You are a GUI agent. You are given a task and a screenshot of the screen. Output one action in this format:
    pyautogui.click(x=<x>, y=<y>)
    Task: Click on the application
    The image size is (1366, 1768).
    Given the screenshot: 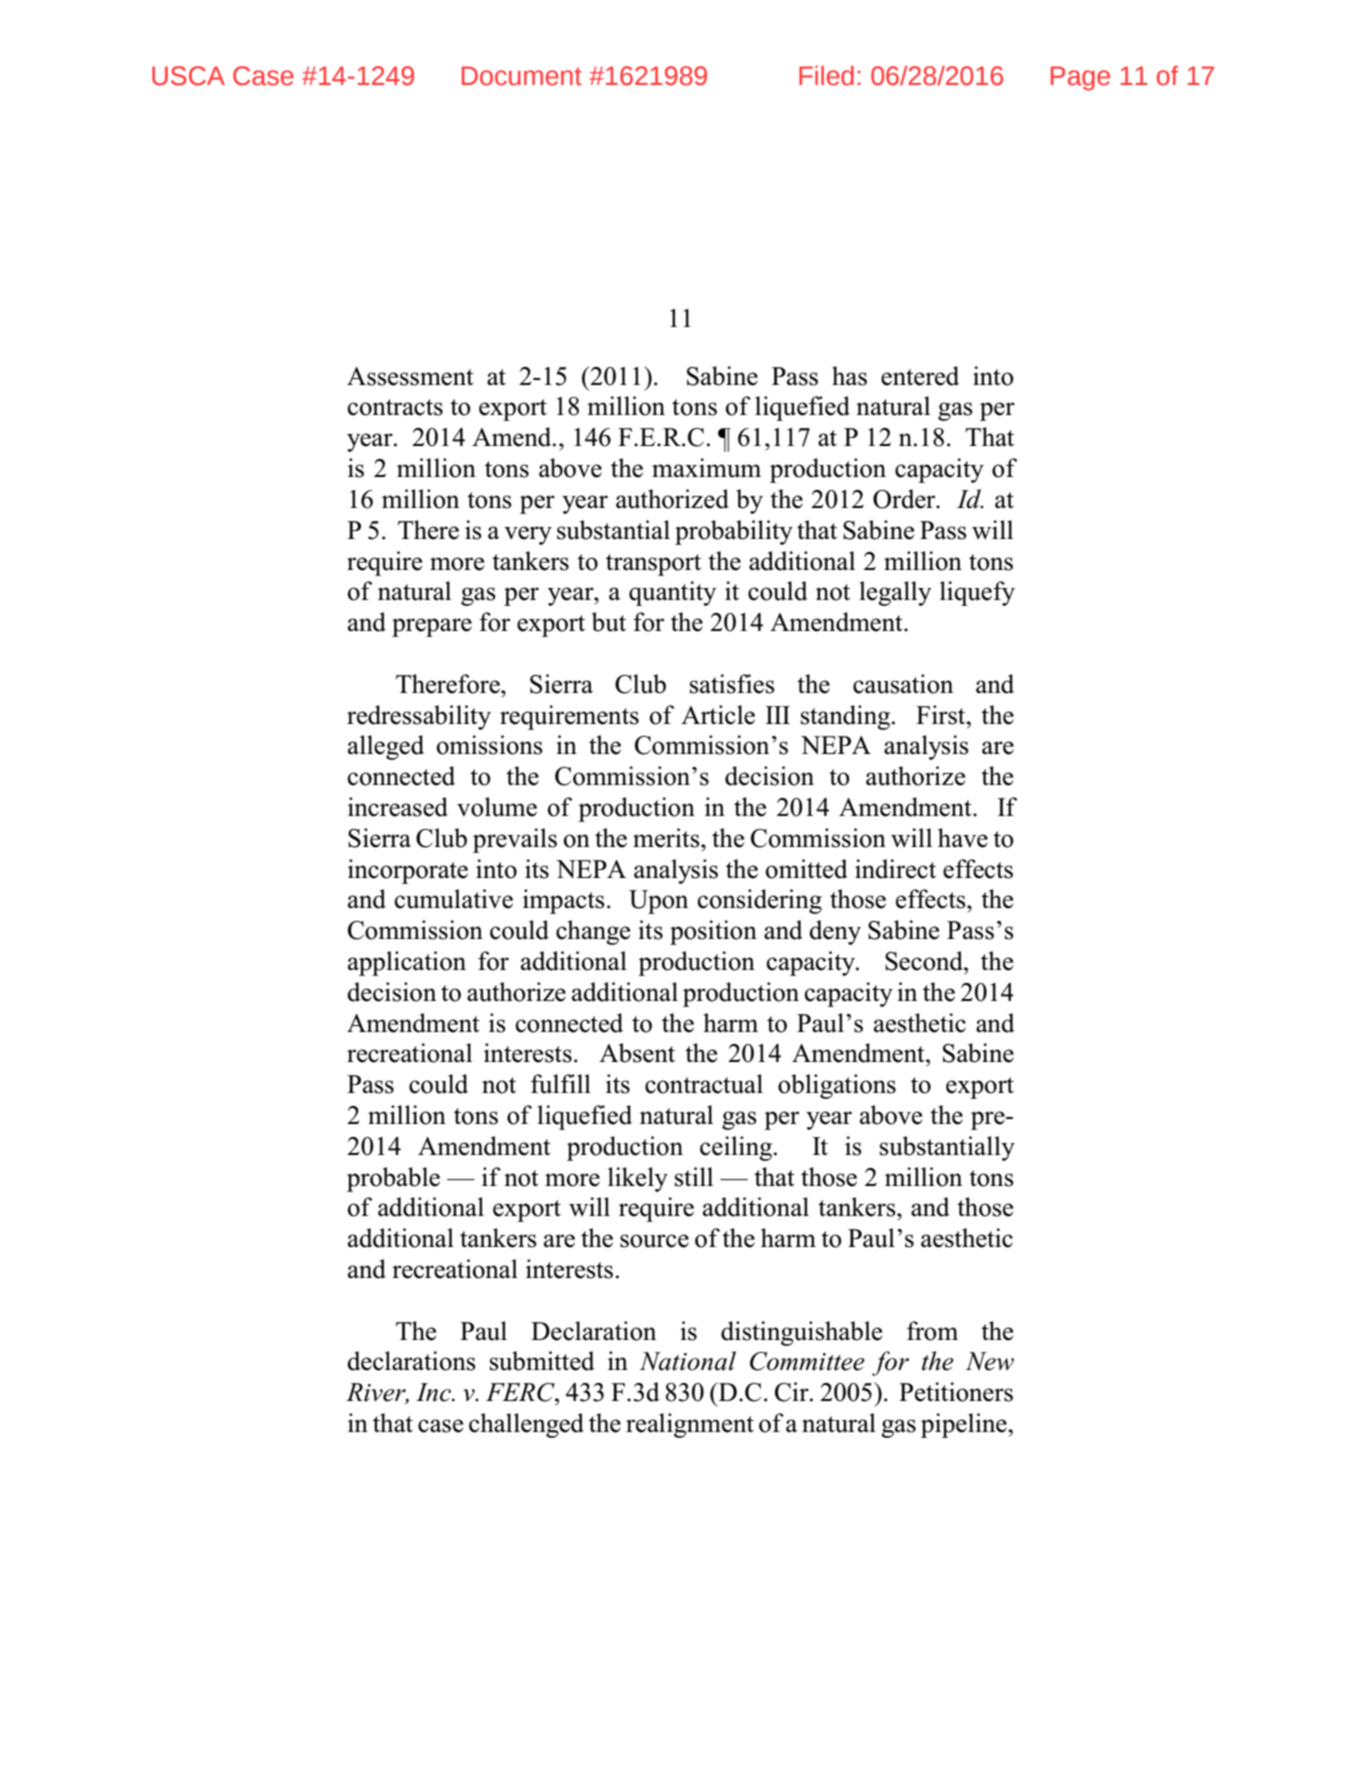 What is the action you would take?
    pyautogui.click(x=407, y=963)
